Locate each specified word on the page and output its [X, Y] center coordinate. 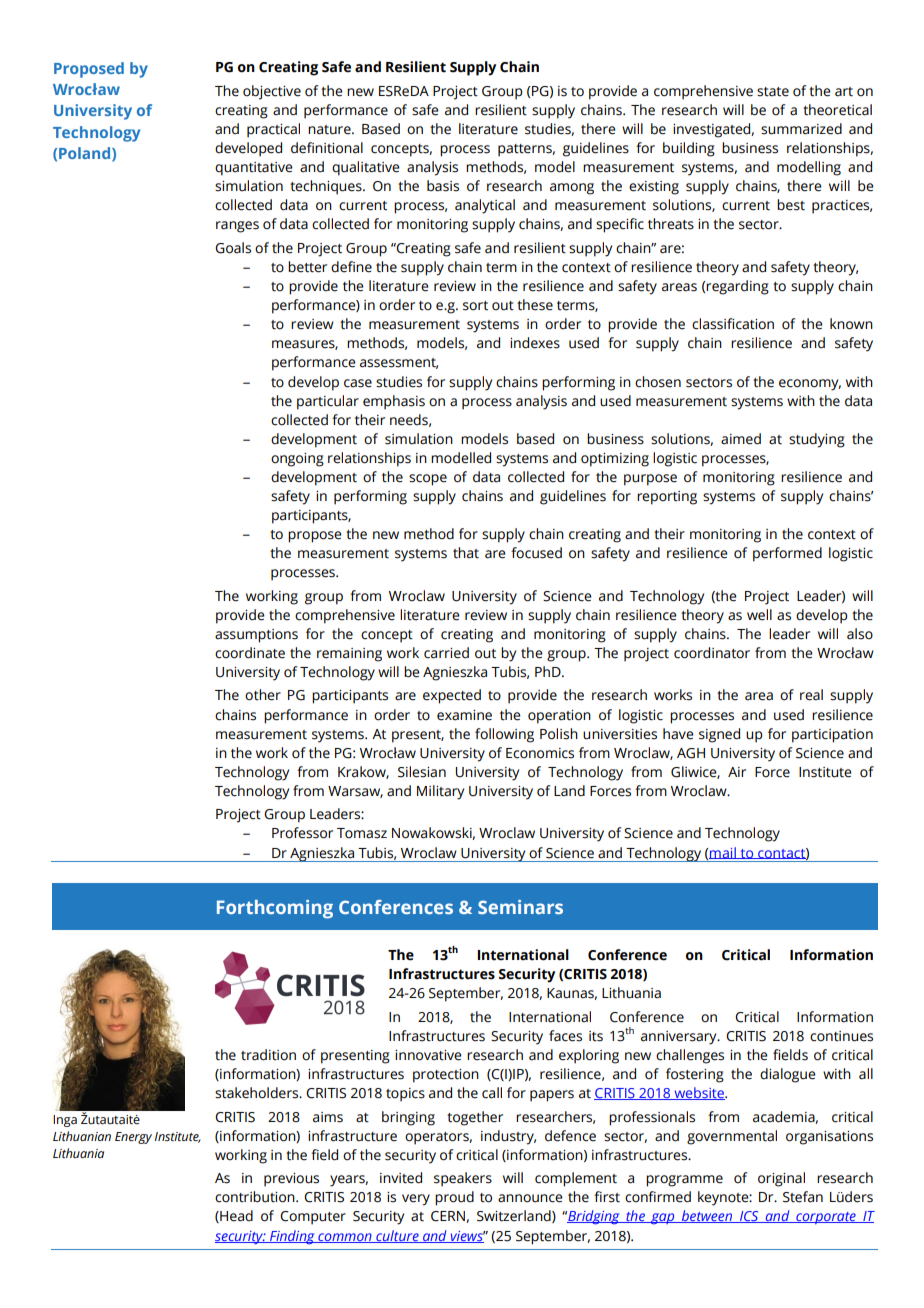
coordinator [712, 653]
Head [235, 1216]
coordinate [250, 653]
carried [446, 653]
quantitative [254, 169]
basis [443, 186]
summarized [801, 129]
